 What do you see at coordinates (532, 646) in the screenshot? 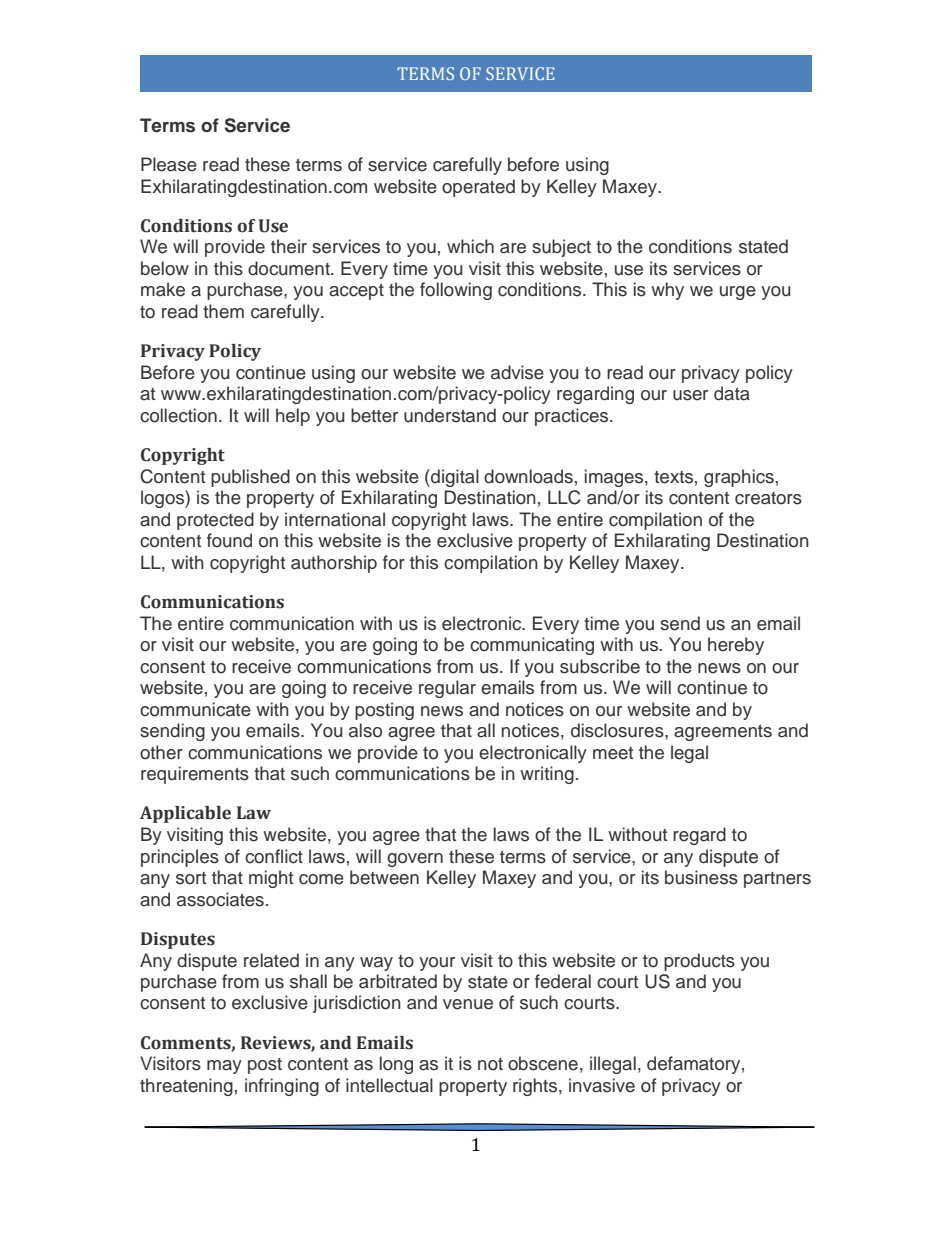
I see `communicating` at bounding box center [532, 646].
